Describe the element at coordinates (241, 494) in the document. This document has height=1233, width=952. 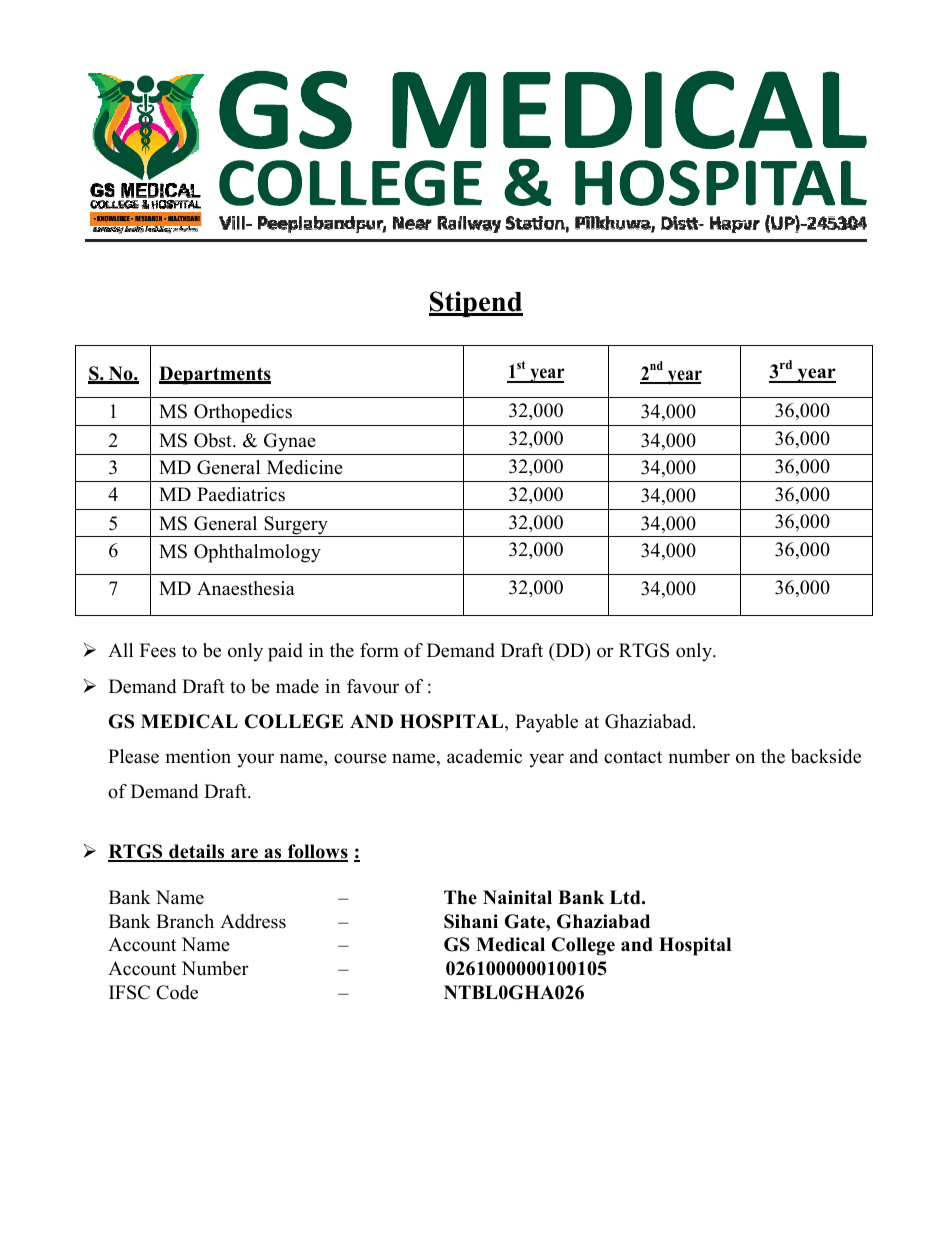
I see `Paediatrics` at that location.
